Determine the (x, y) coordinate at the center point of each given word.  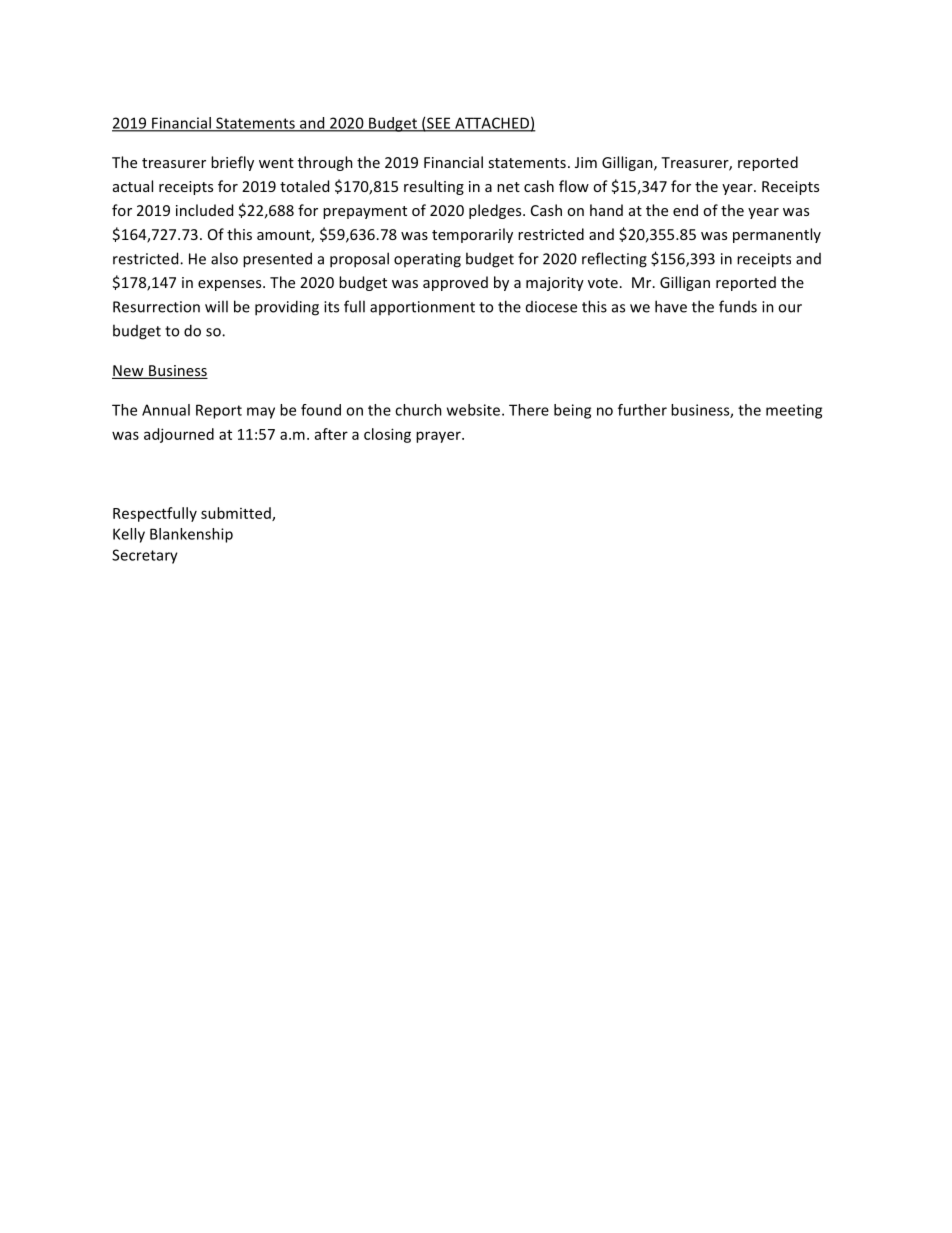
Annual (166, 410)
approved (455, 283)
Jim (586, 162)
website (475, 410)
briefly (232, 163)
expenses (231, 285)
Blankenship (191, 535)
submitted (237, 514)
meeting (794, 411)
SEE (439, 124)
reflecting (614, 260)
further (642, 410)
